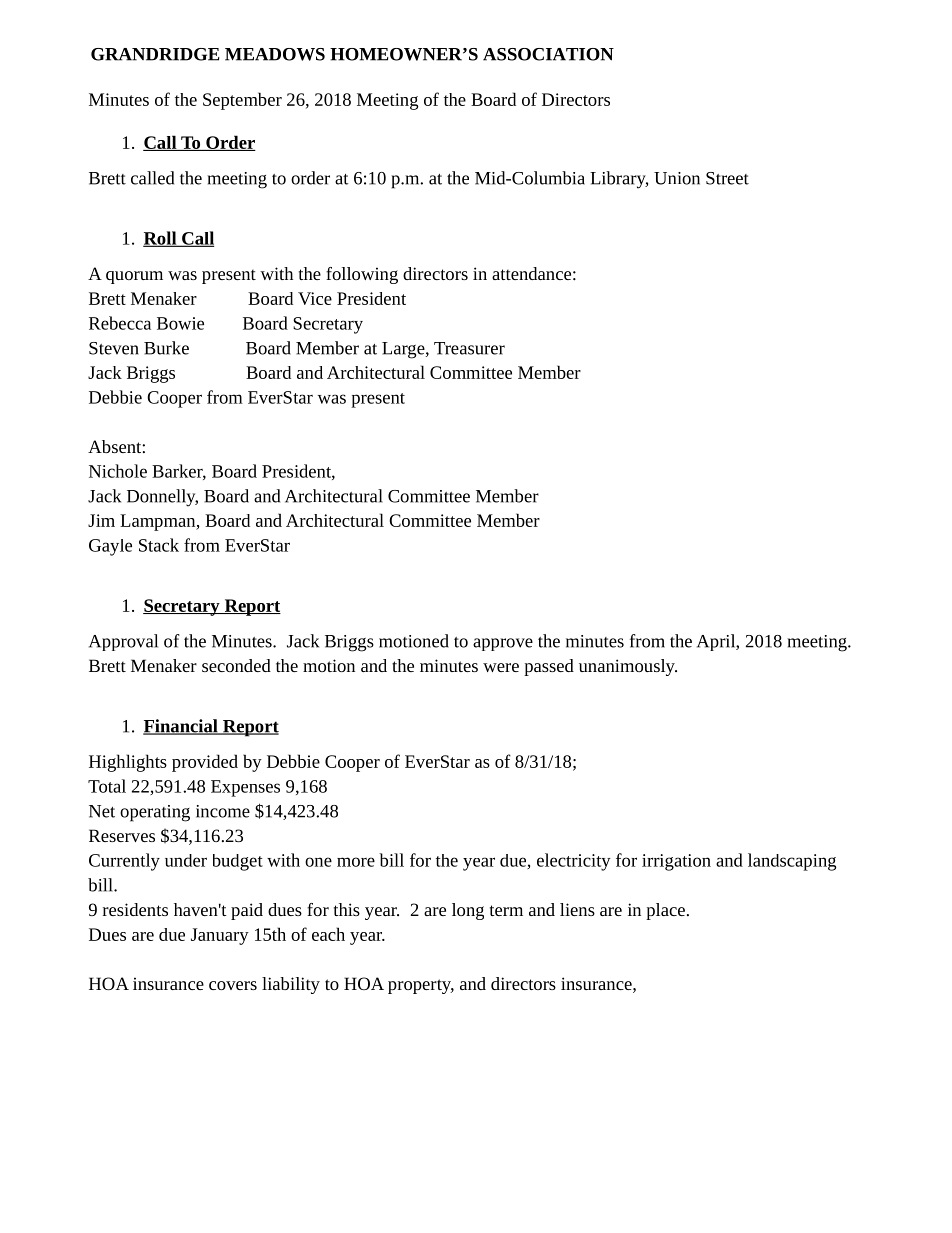 The image size is (952, 1233). I want to click on were, so click(501, 667).
